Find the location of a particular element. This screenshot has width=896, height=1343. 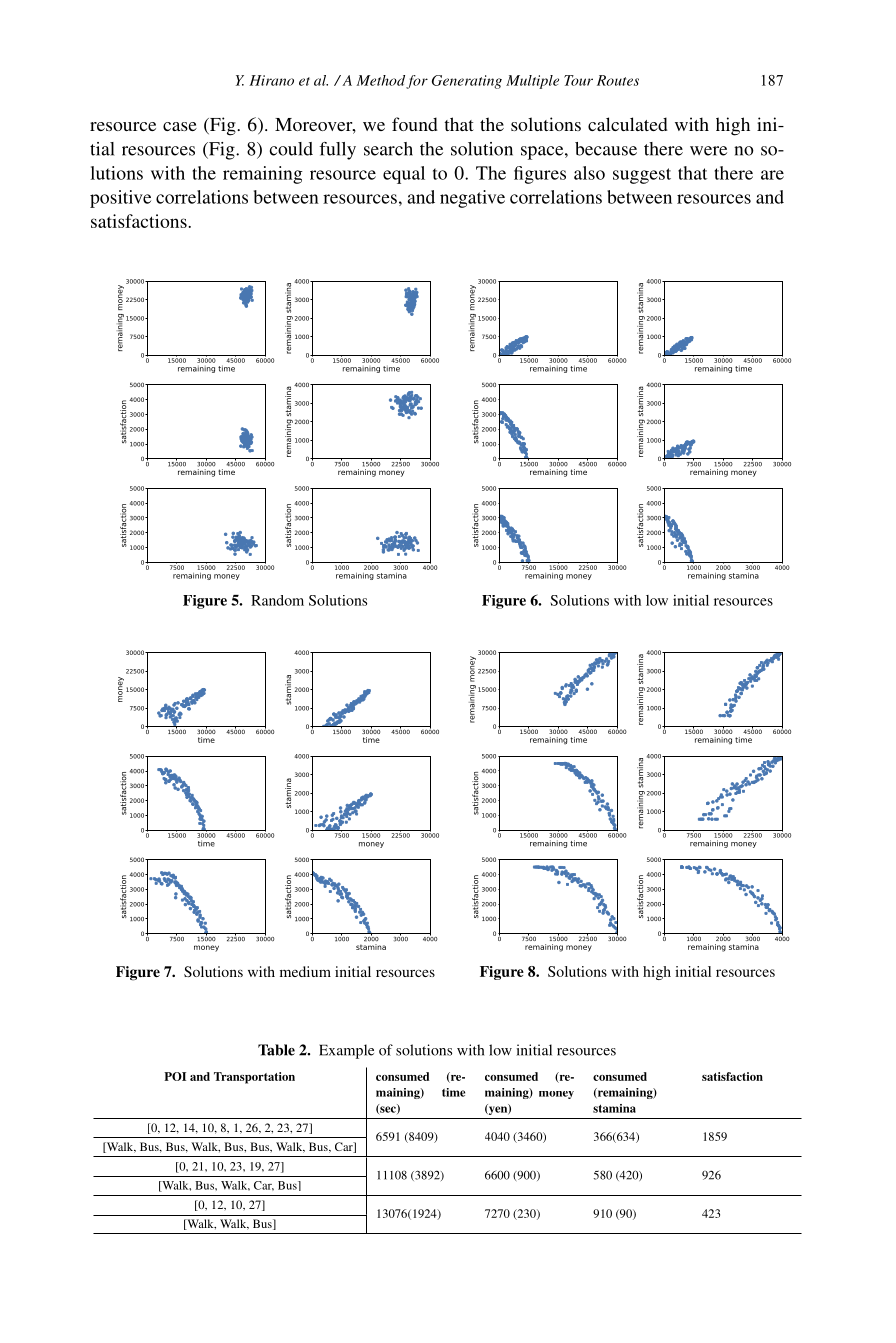

stamina is located at coordinates (614, 1108).
